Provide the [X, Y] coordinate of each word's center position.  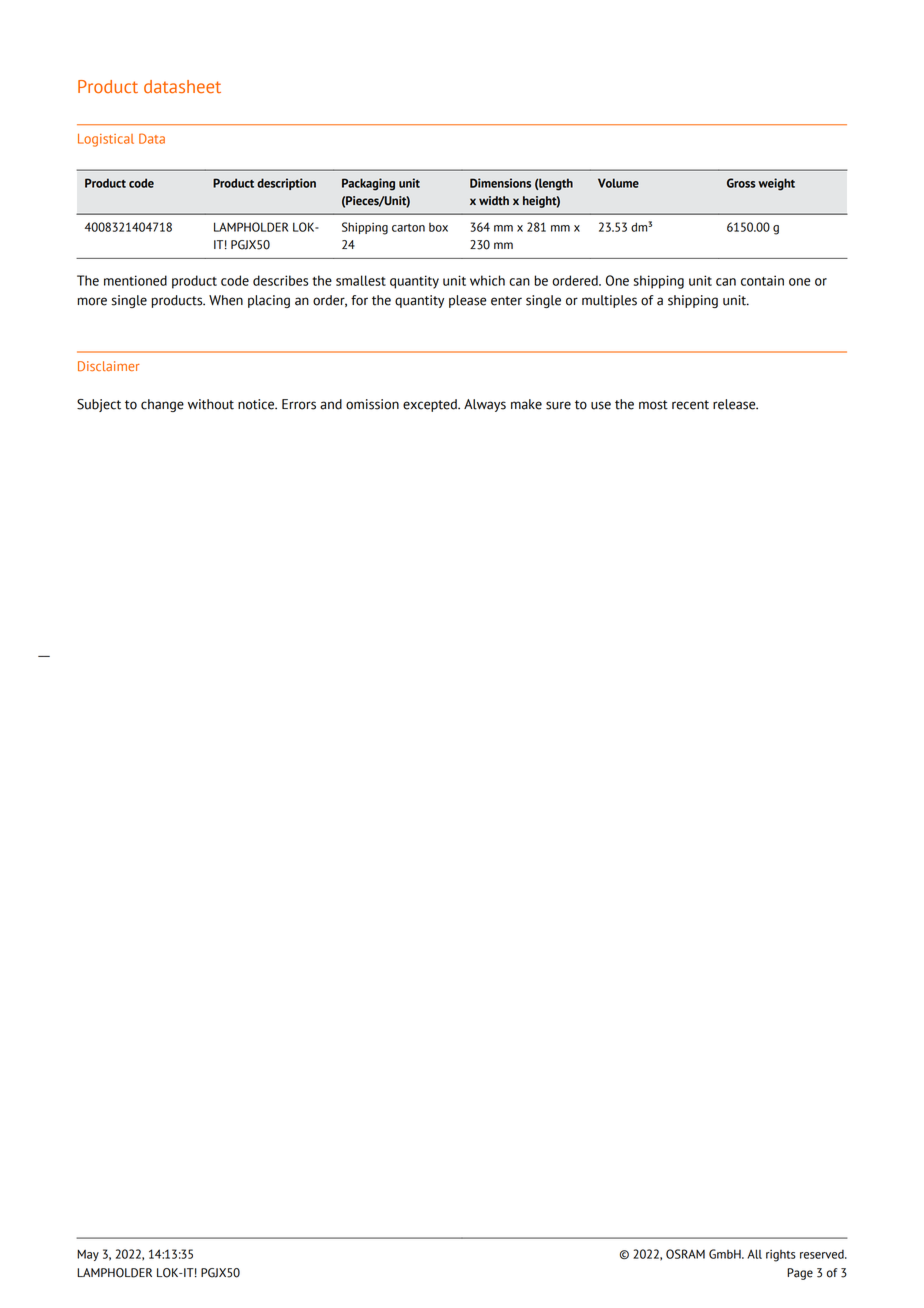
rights [781, 1256]
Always [485, 405]
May [88, 1255]
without [211, 404]
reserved [823, 1254]
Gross [741, 183]
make [526, 404]
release [735, 404]
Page [800, 1274]
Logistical [106, 140]
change [162, 405]
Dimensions [500, 183]
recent [690, 405]
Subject [99, 405]
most [653, 405]
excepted [431, 405]
